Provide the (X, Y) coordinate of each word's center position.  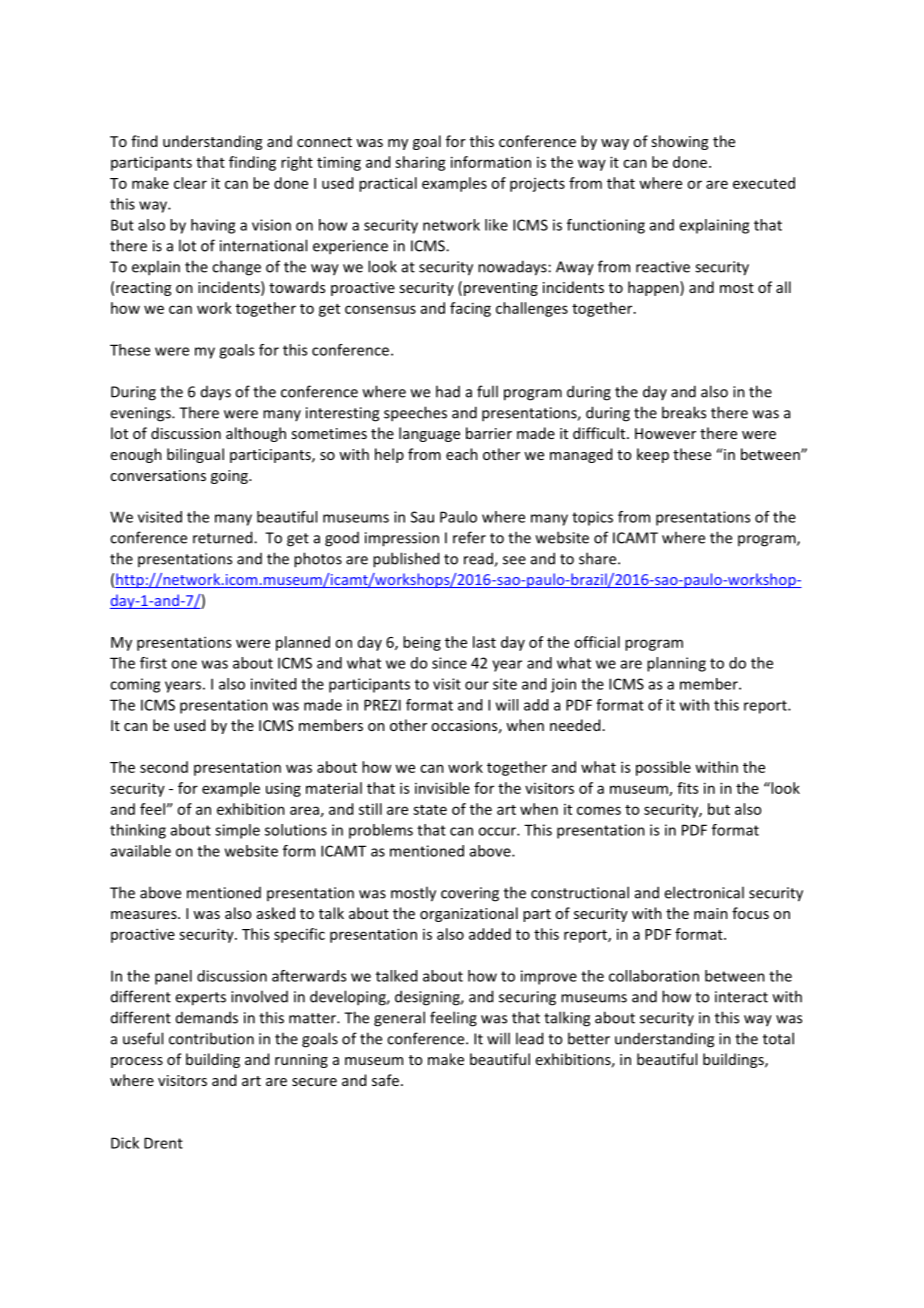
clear (190, 183)
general (399, 1019)
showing (679, 142)
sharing (420, 163)
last (484, 642)
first (153, 663)
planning (676, 664)
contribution (211, 1038)
